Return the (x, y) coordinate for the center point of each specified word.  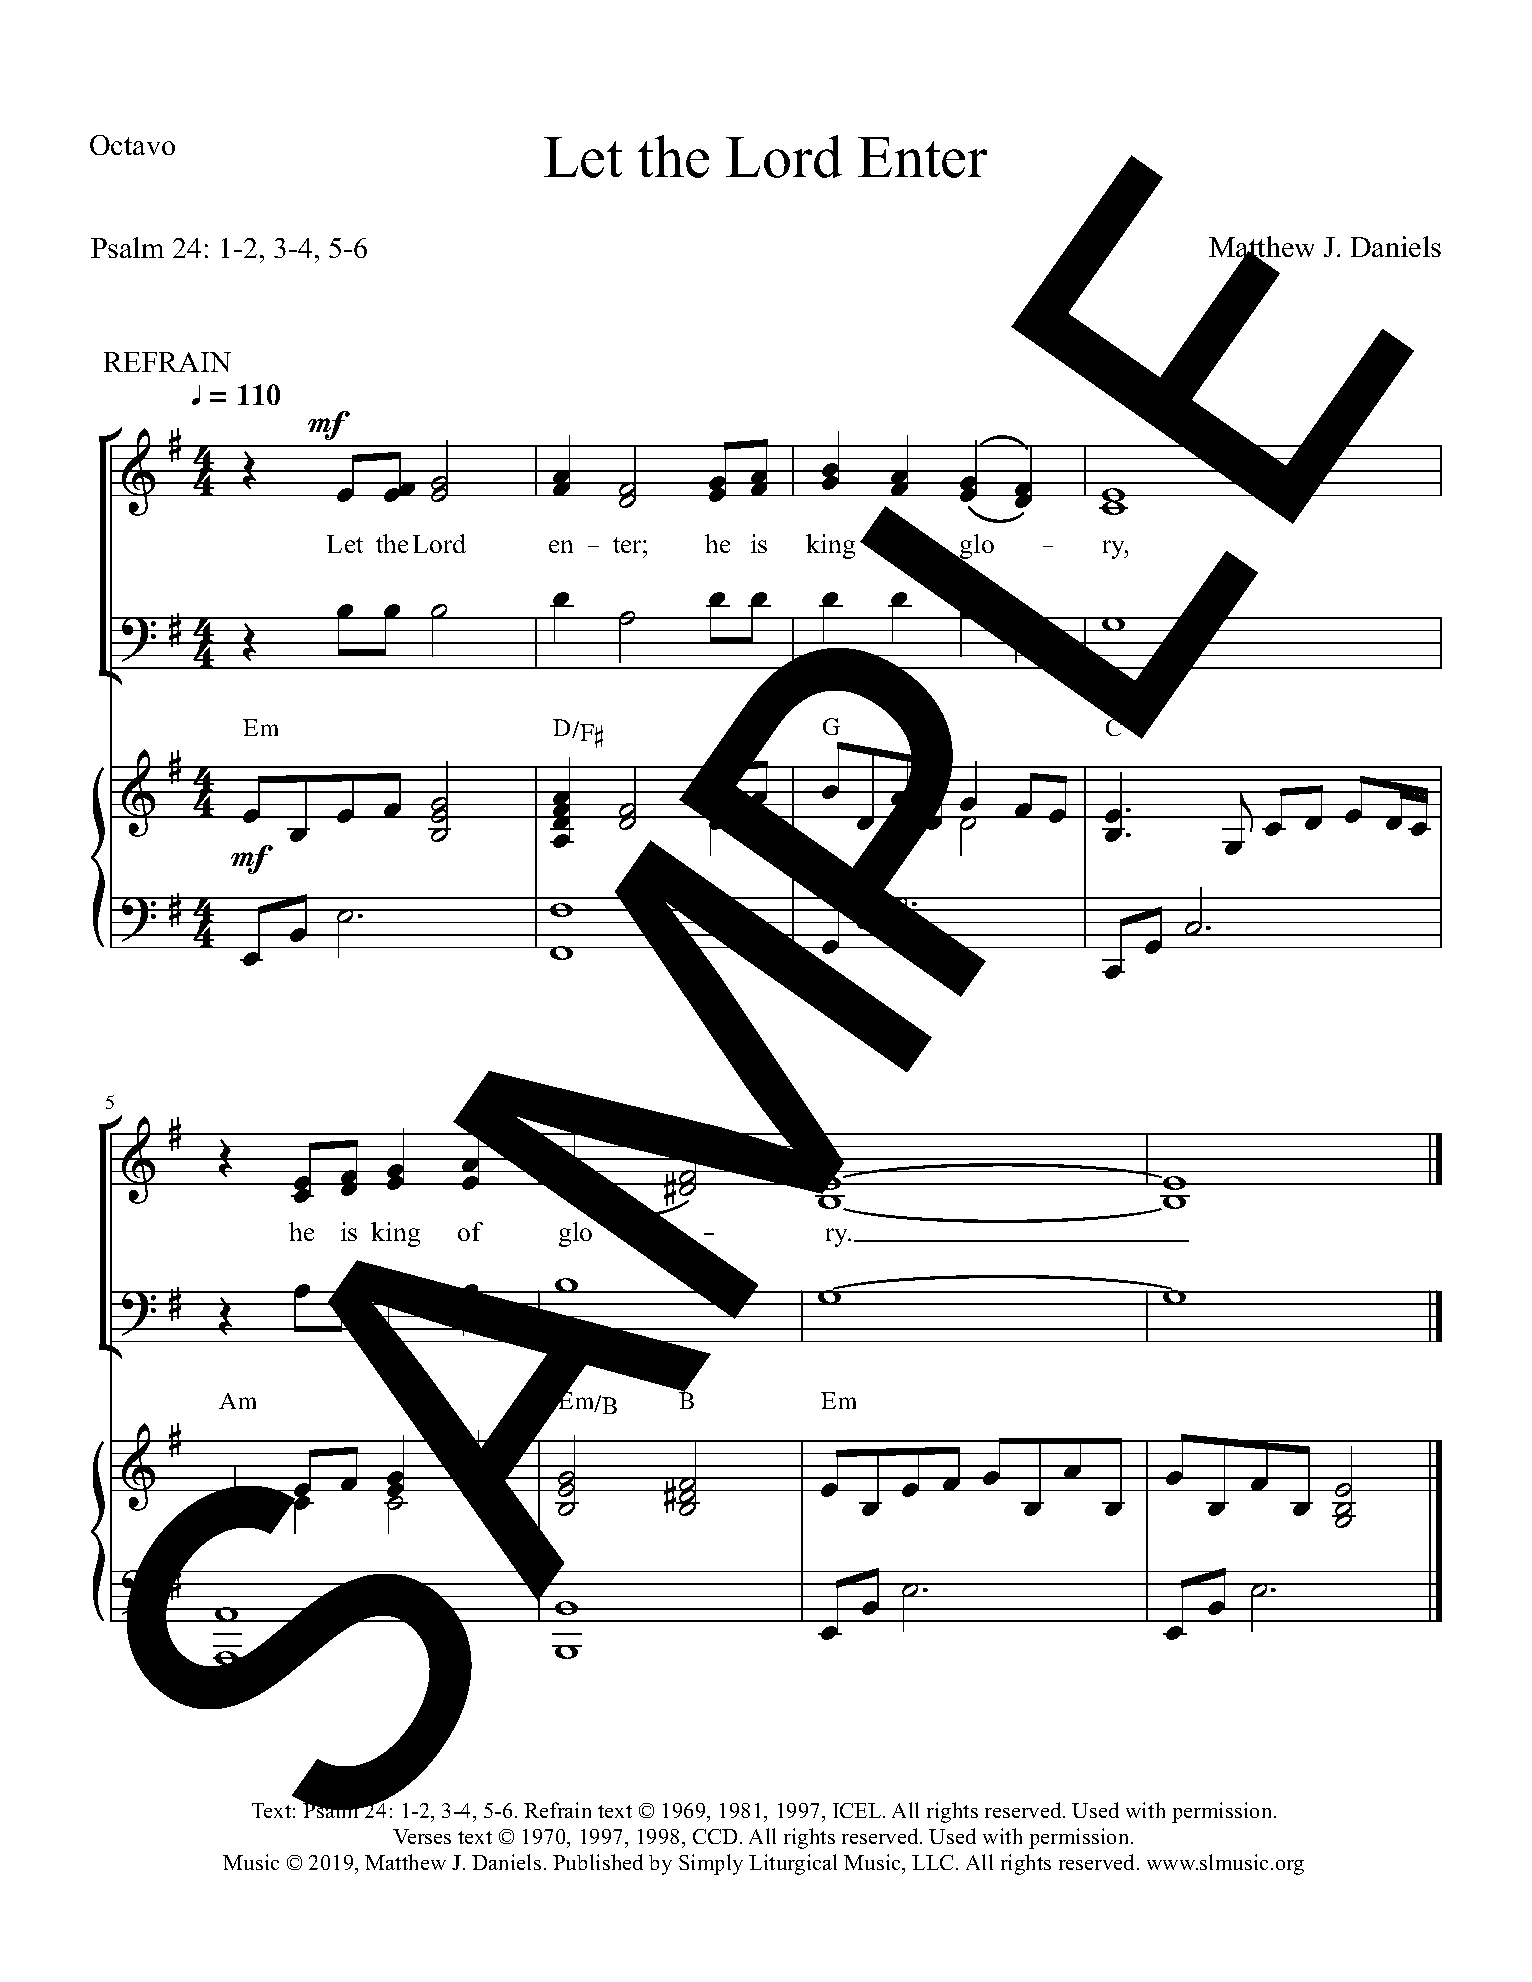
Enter (922, 157)
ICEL (858, 1810)
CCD (715, 1836)
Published (598, 1862)
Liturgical (793, 1864)
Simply (711, 1864)
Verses (422, 1836)
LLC (934, 1862)
